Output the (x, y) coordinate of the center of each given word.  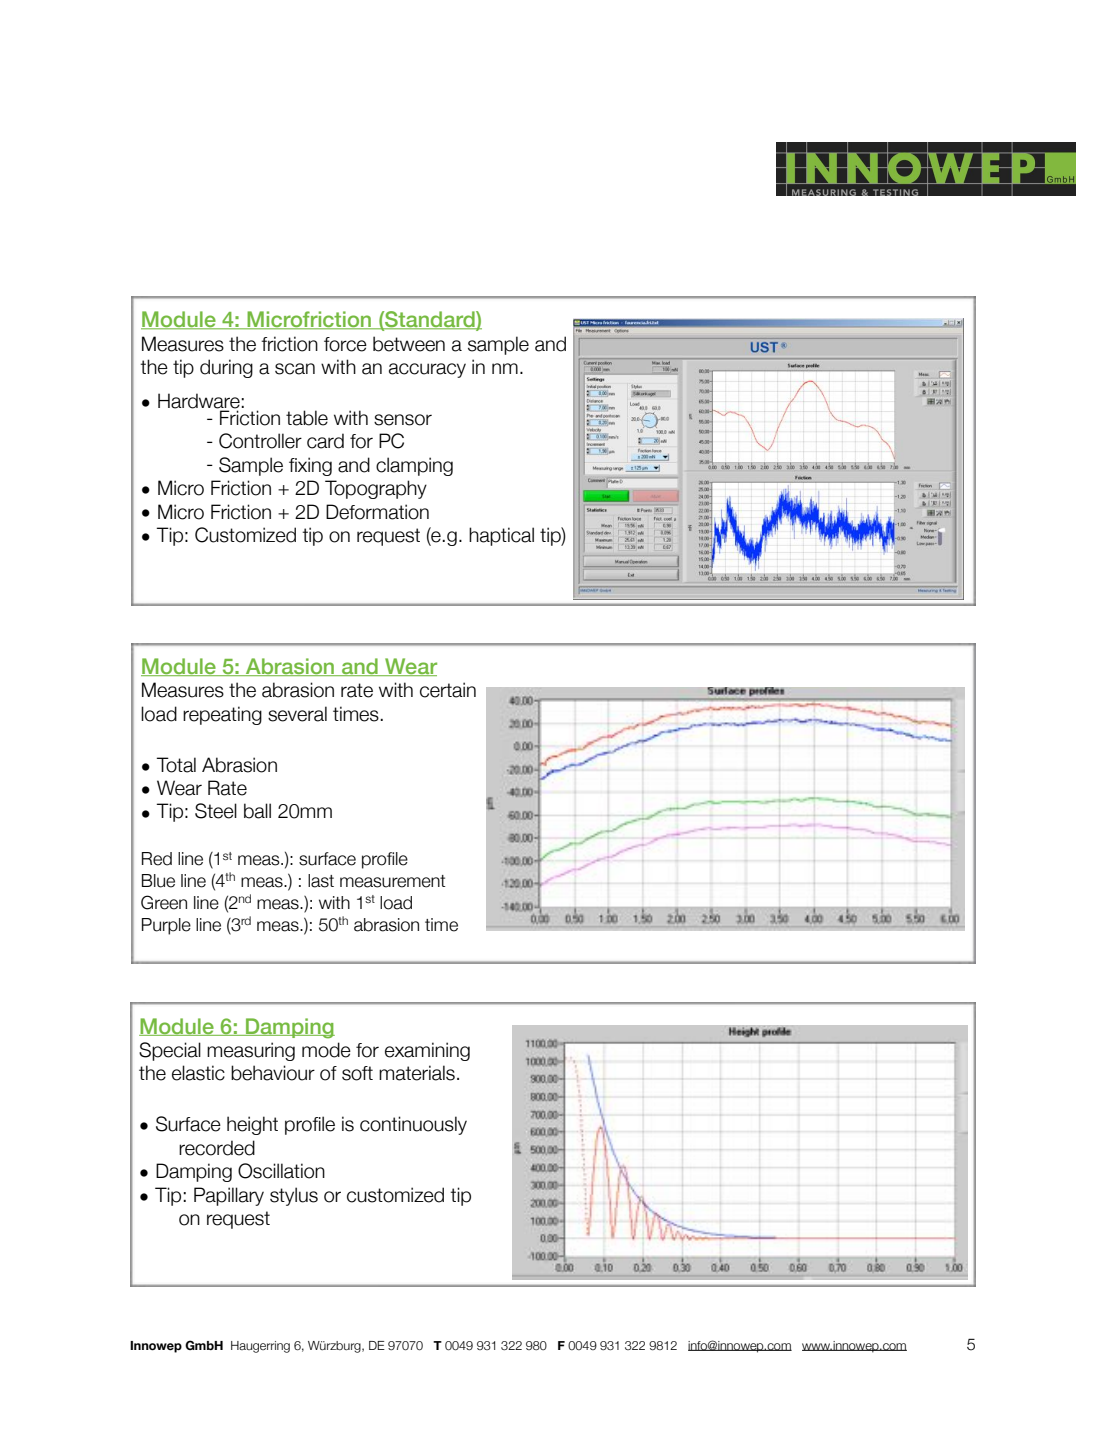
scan (295, 369)
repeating (222, 715)
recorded (217, 1148)
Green (164, 902)
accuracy (427, 370)
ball (257, 811)
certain (448, 690)
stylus (294, 1196)
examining (427, 1051)
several (297, 714)
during (226, 368)
